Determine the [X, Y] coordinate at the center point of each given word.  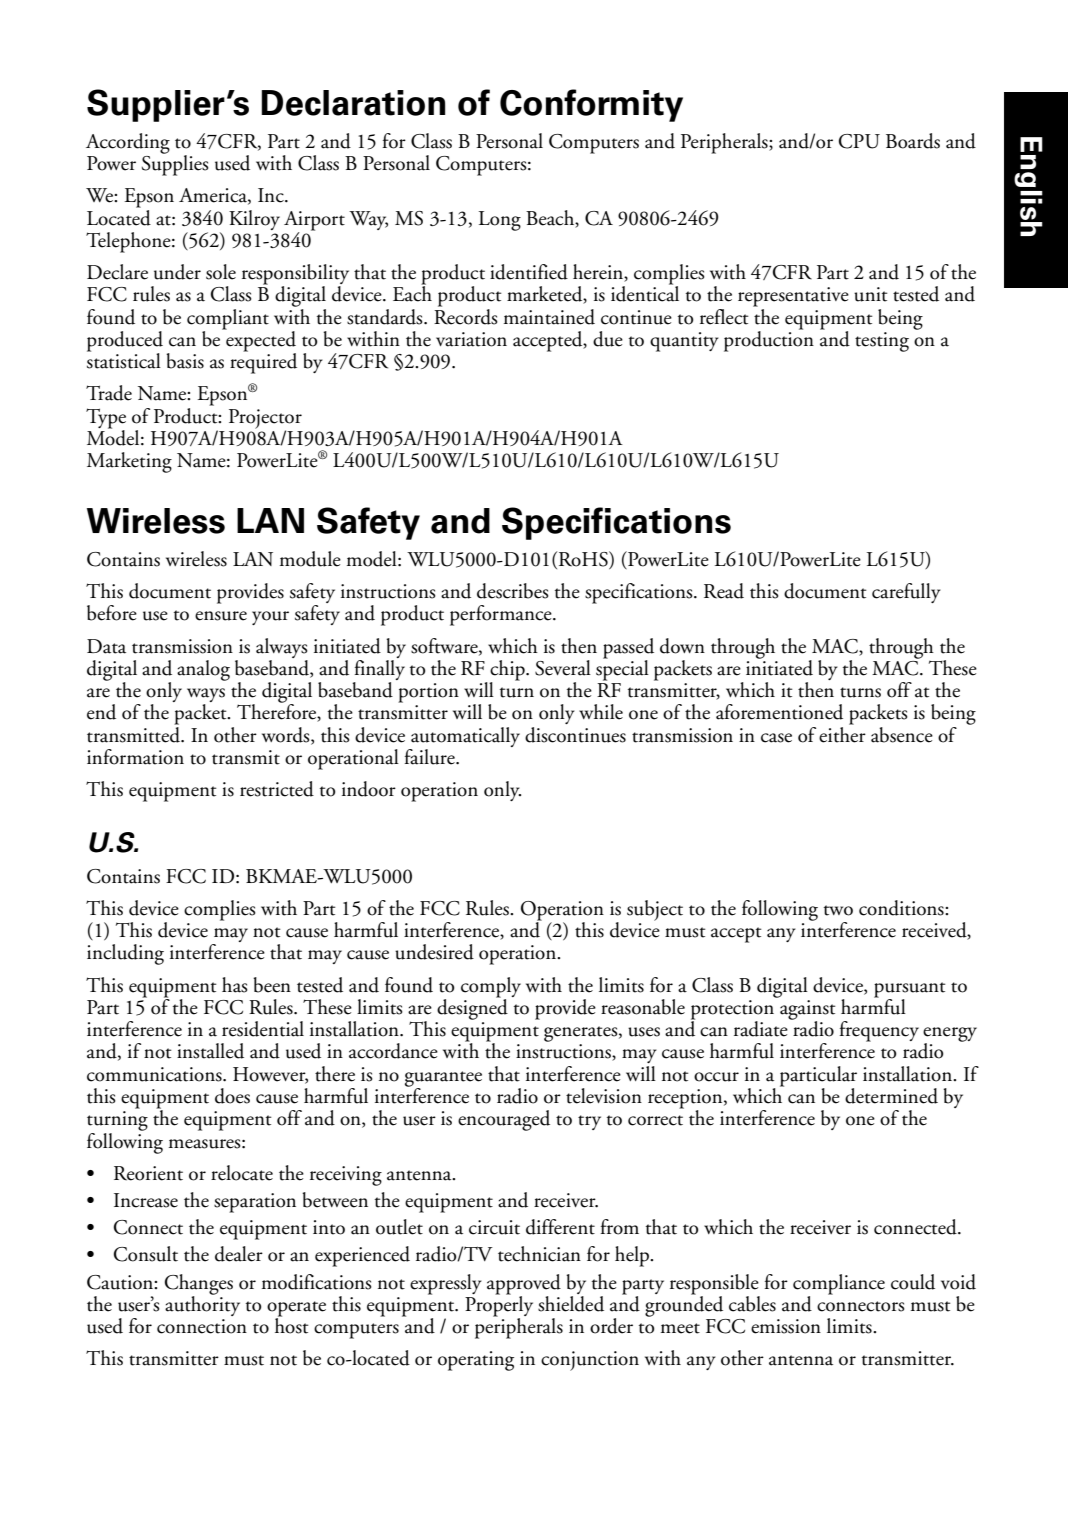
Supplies [175, 164]
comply [491, 988]
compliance [839, 1284]
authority [202, 1304]
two [838, 910]
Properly [499, 1306]
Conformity [591, 105]
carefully [906, 593]
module [310, 559]
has [235, 985]
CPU [859, 141]
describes [513, 591]
